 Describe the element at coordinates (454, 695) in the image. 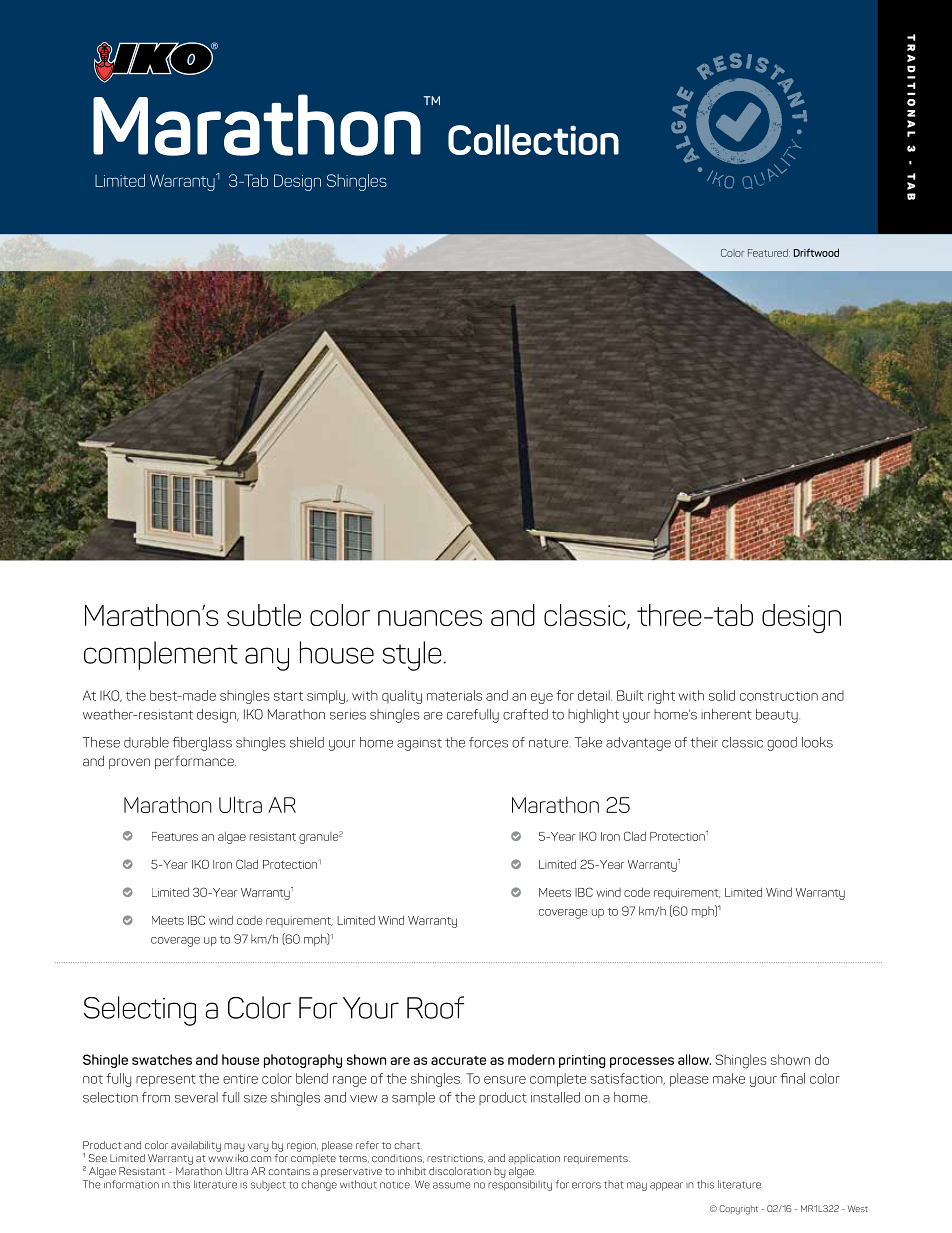

I see `materials` at that location.
